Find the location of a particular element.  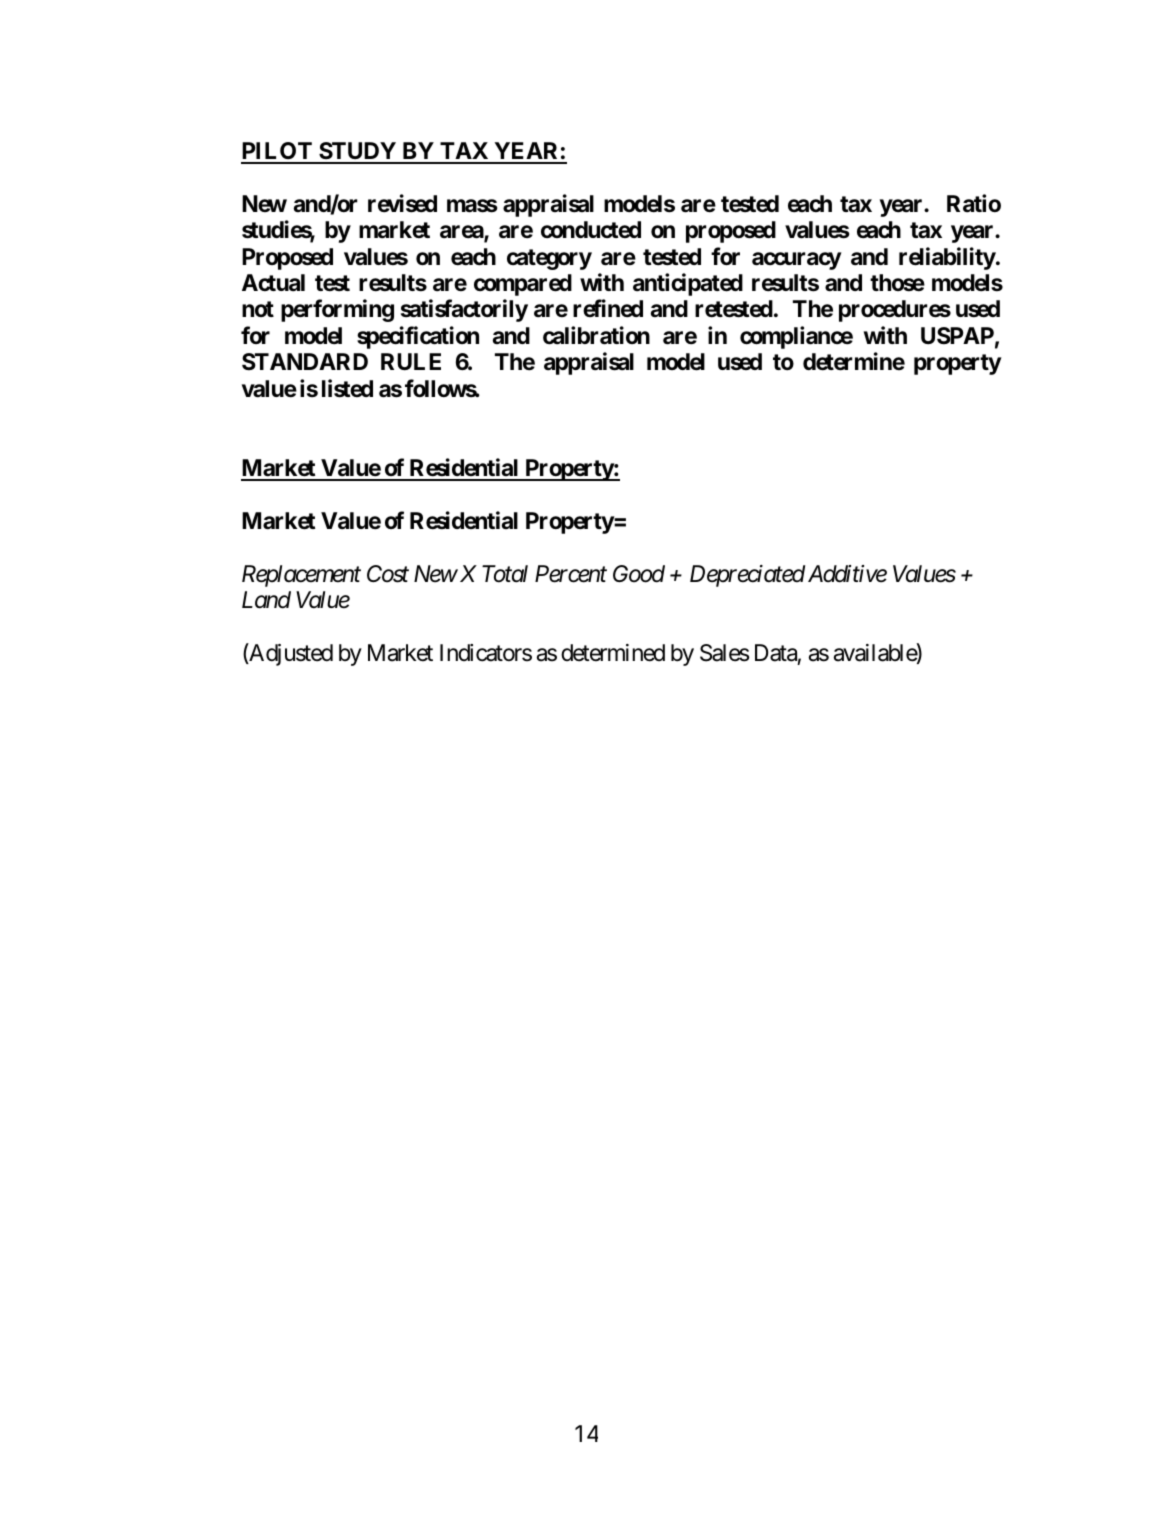

Percent is located at coordinates (571, 574).
